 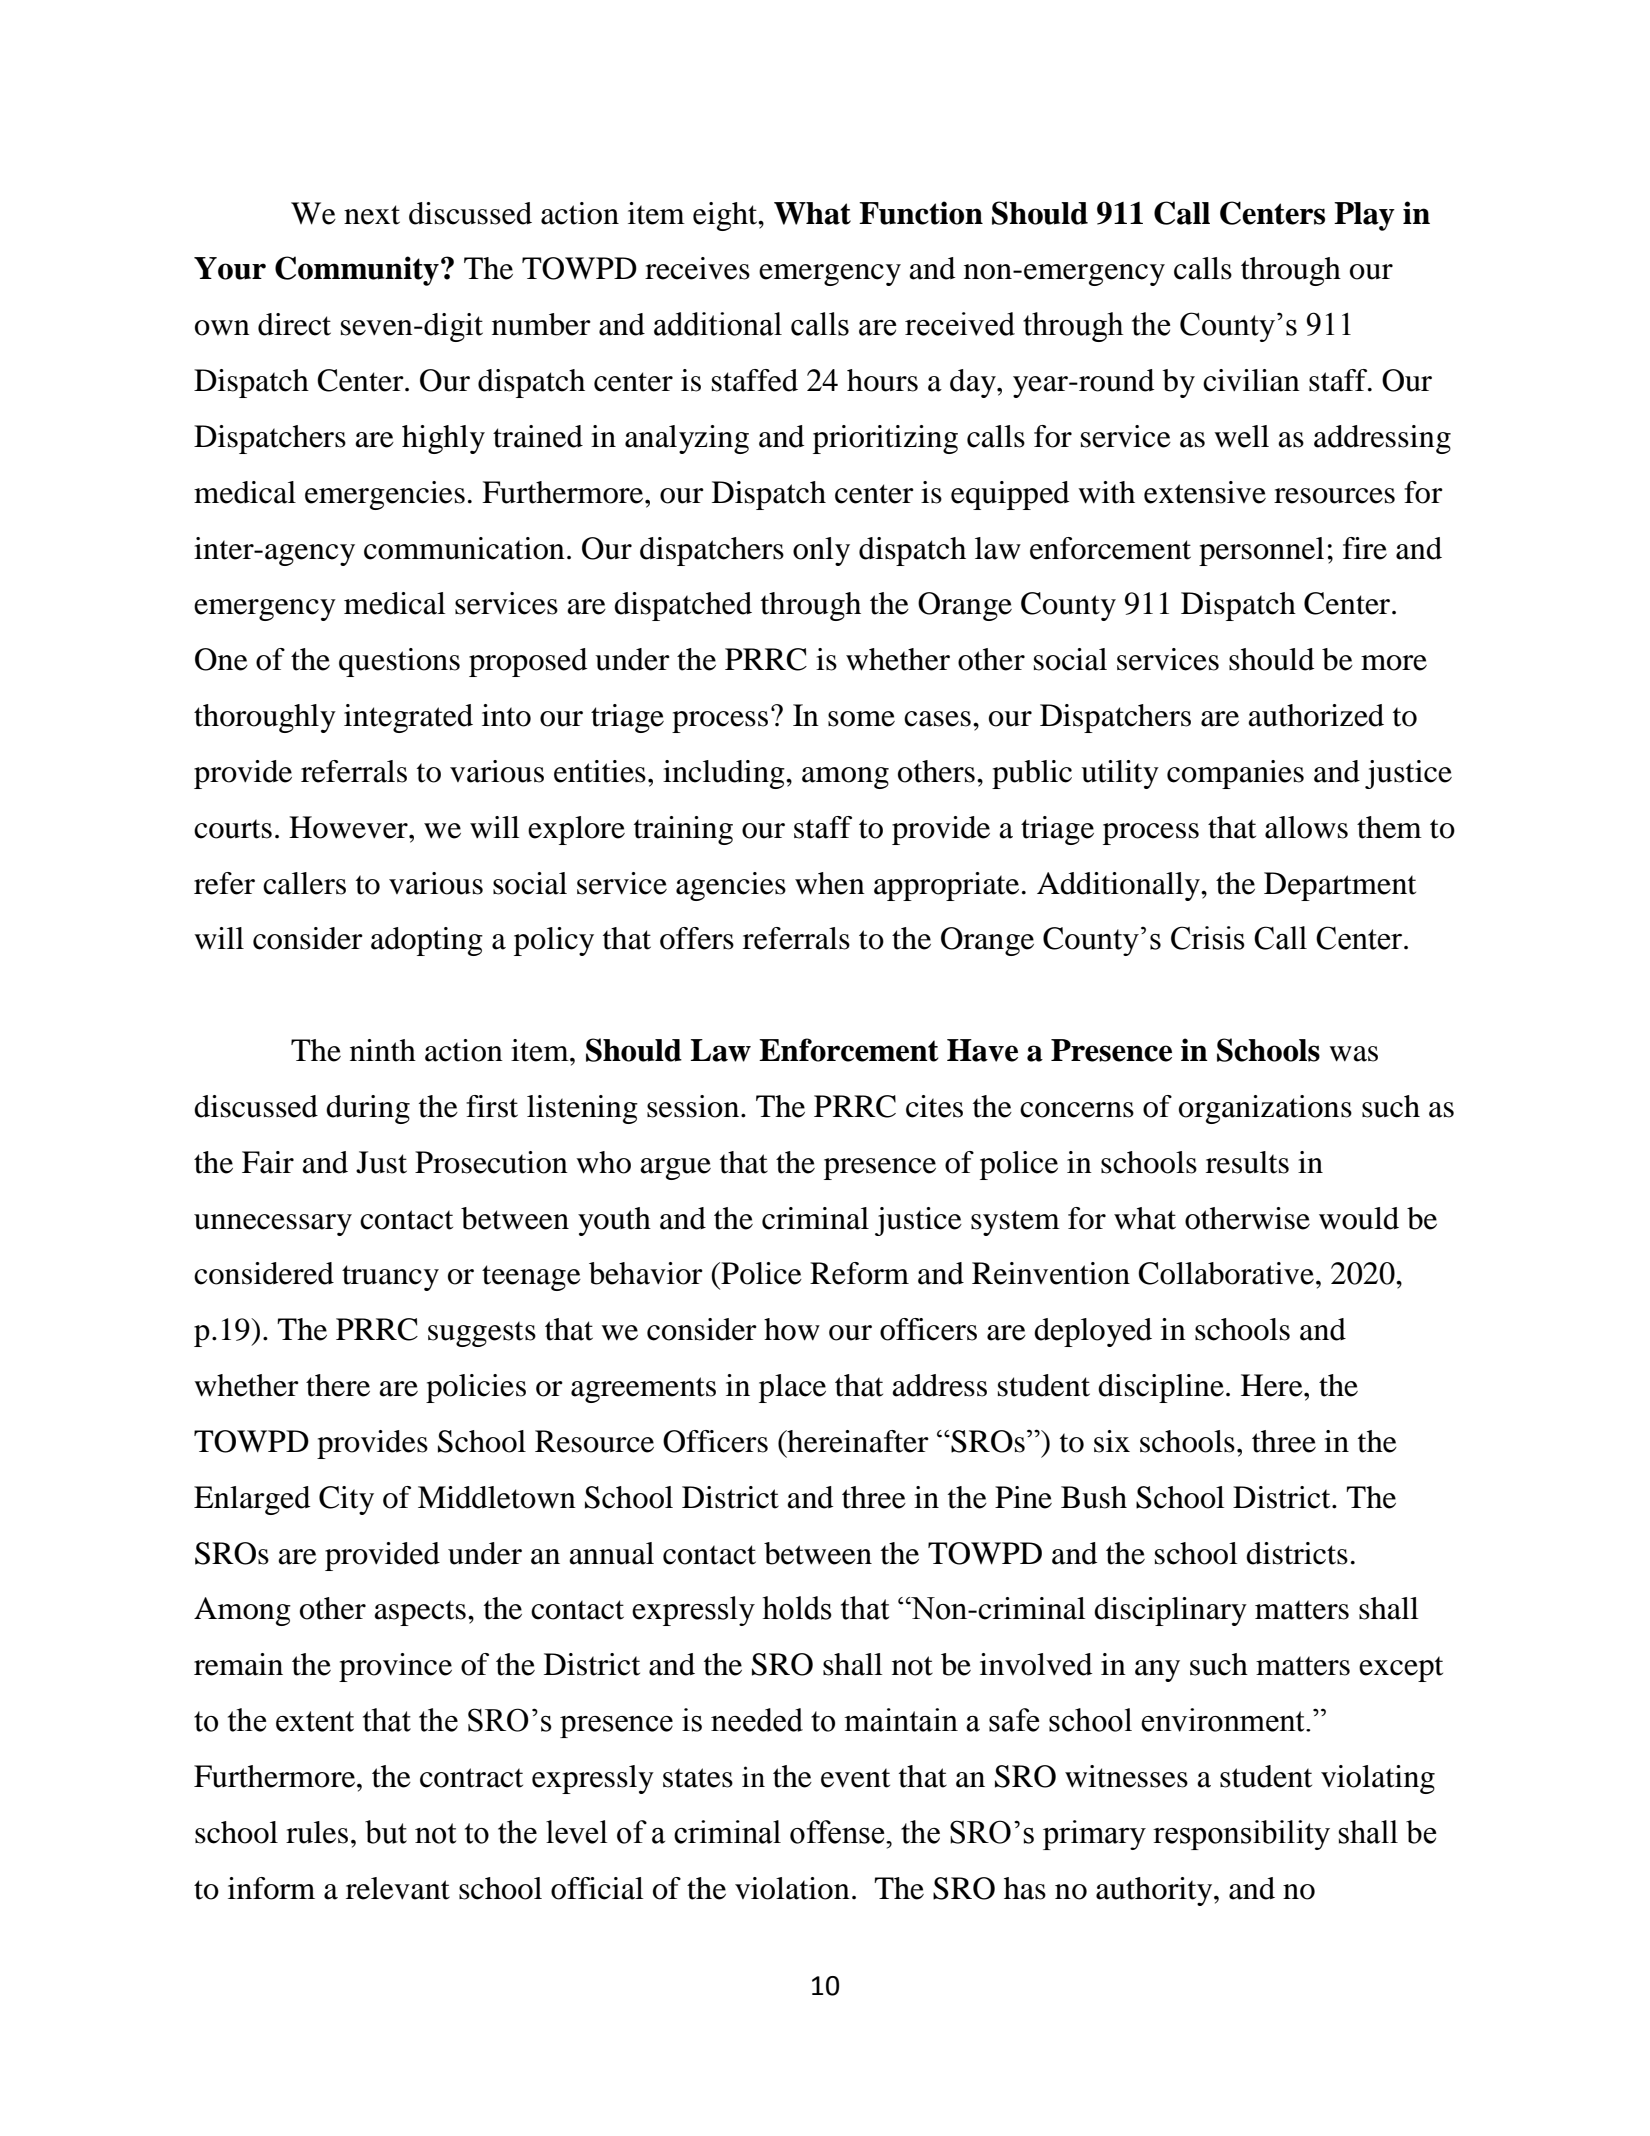 What do you see at coordinates (386, 1832) in the page?
I see `but` at bounding box center [386, 1832].
